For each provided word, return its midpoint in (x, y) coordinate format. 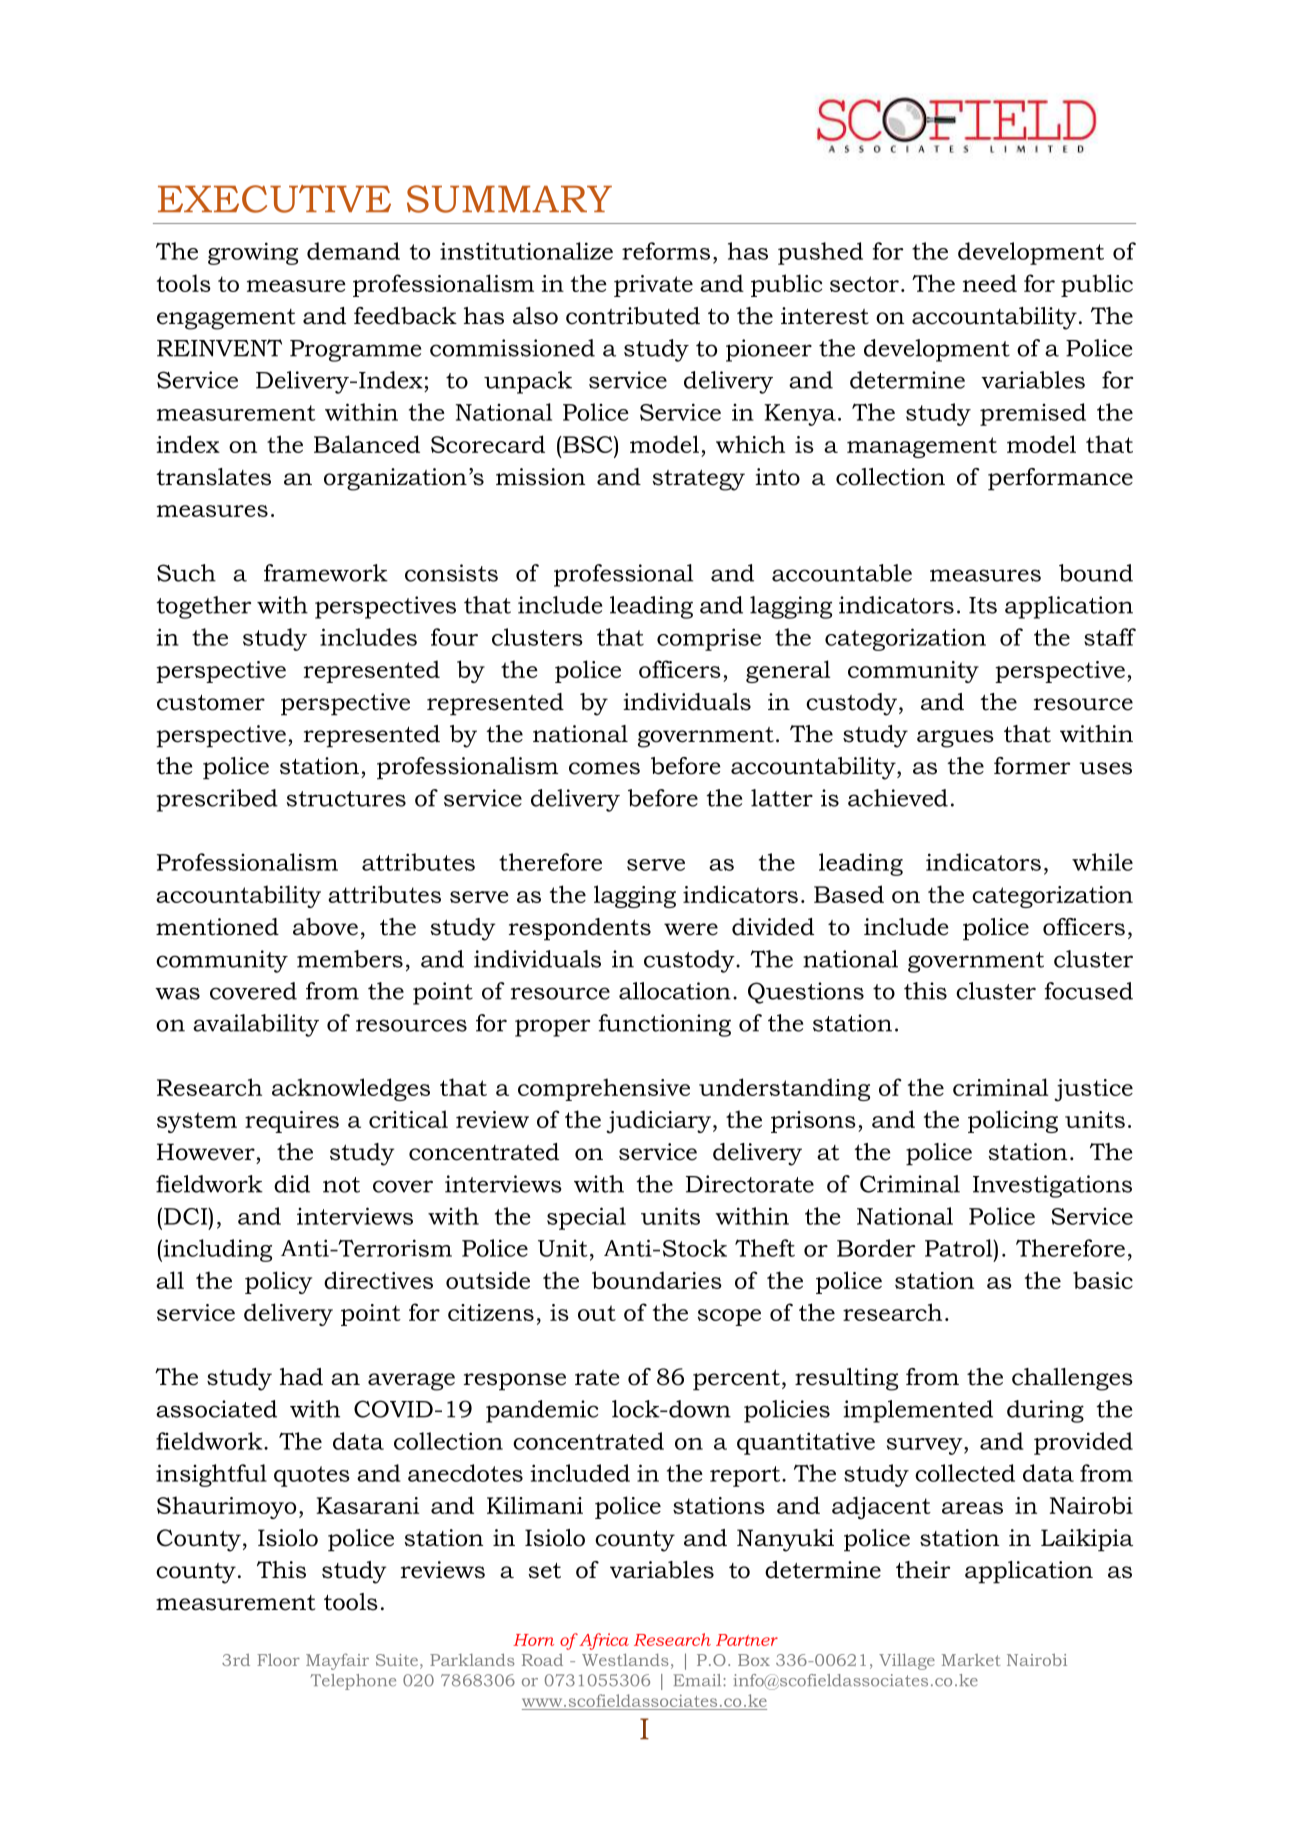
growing (253, 253)
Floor (278, 1659)
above (325, 927)
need (990, 283)
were (691, 929)
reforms (666, 251)
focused (1088, 991)
